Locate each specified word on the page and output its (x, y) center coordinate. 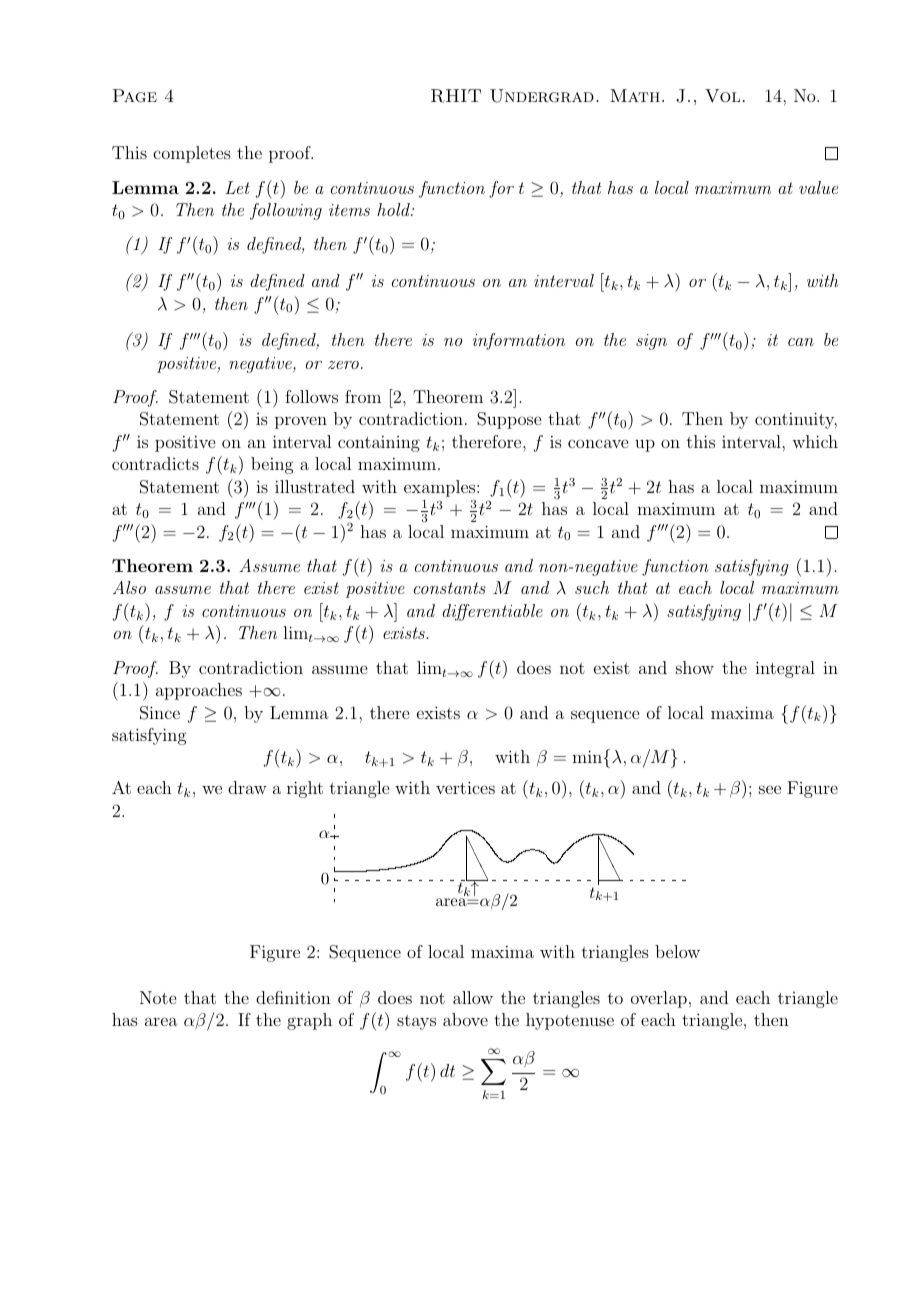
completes (192, 154)
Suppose (509, 420)
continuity (796, 420)
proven (301, 422)
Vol (722, 96)
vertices (465, 787)
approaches (199, 691)
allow (473, 997)
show (695, 667)
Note (158, 997)
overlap (659, 999)
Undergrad (542, 96)
